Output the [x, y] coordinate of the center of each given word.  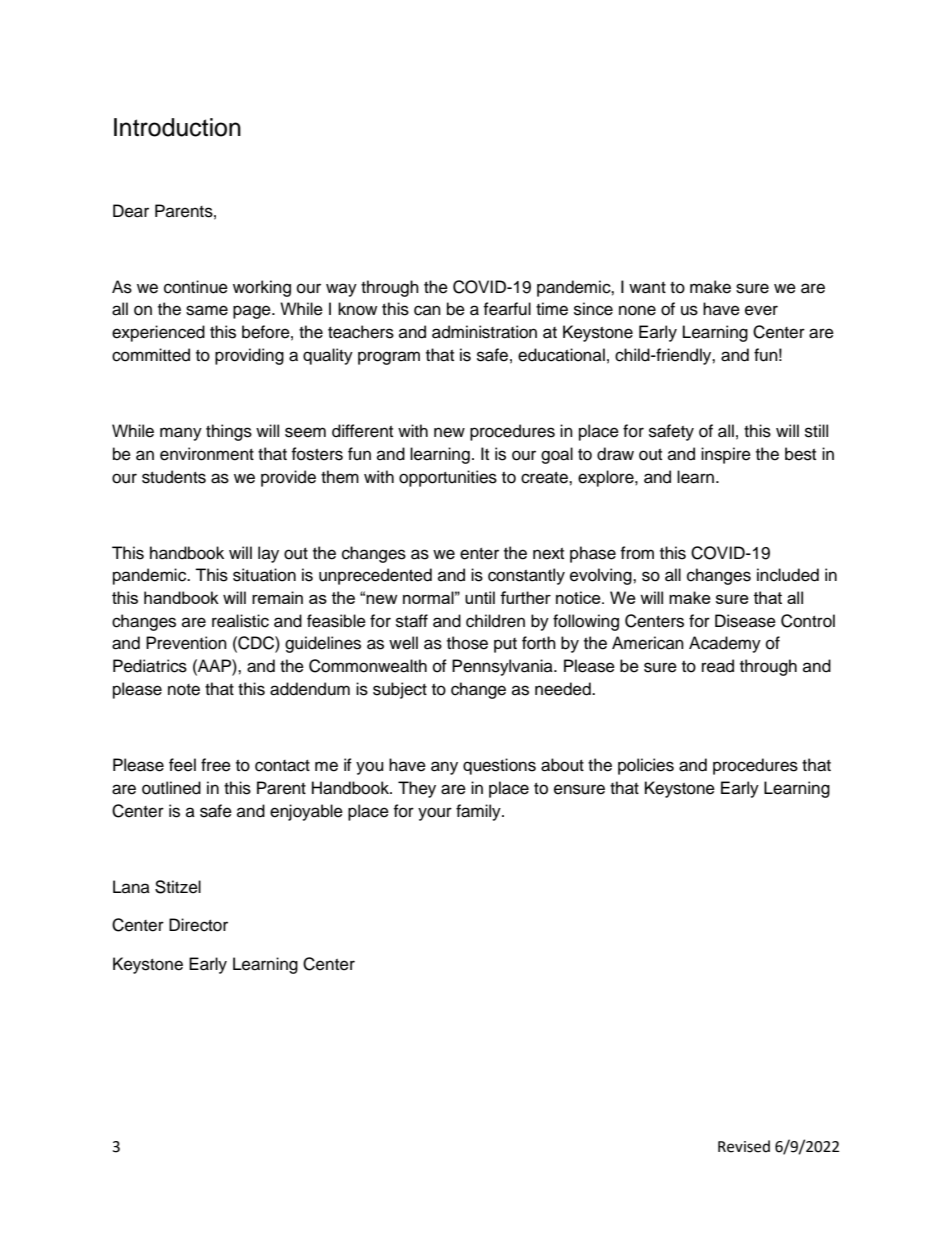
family [479, 812]
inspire [726, 455]
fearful [507, 309]
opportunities [448, 478]
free [216, 765]
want [647, 288]
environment [207, 454]
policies [646, 766]
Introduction [177, 127]
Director [198, 925]
